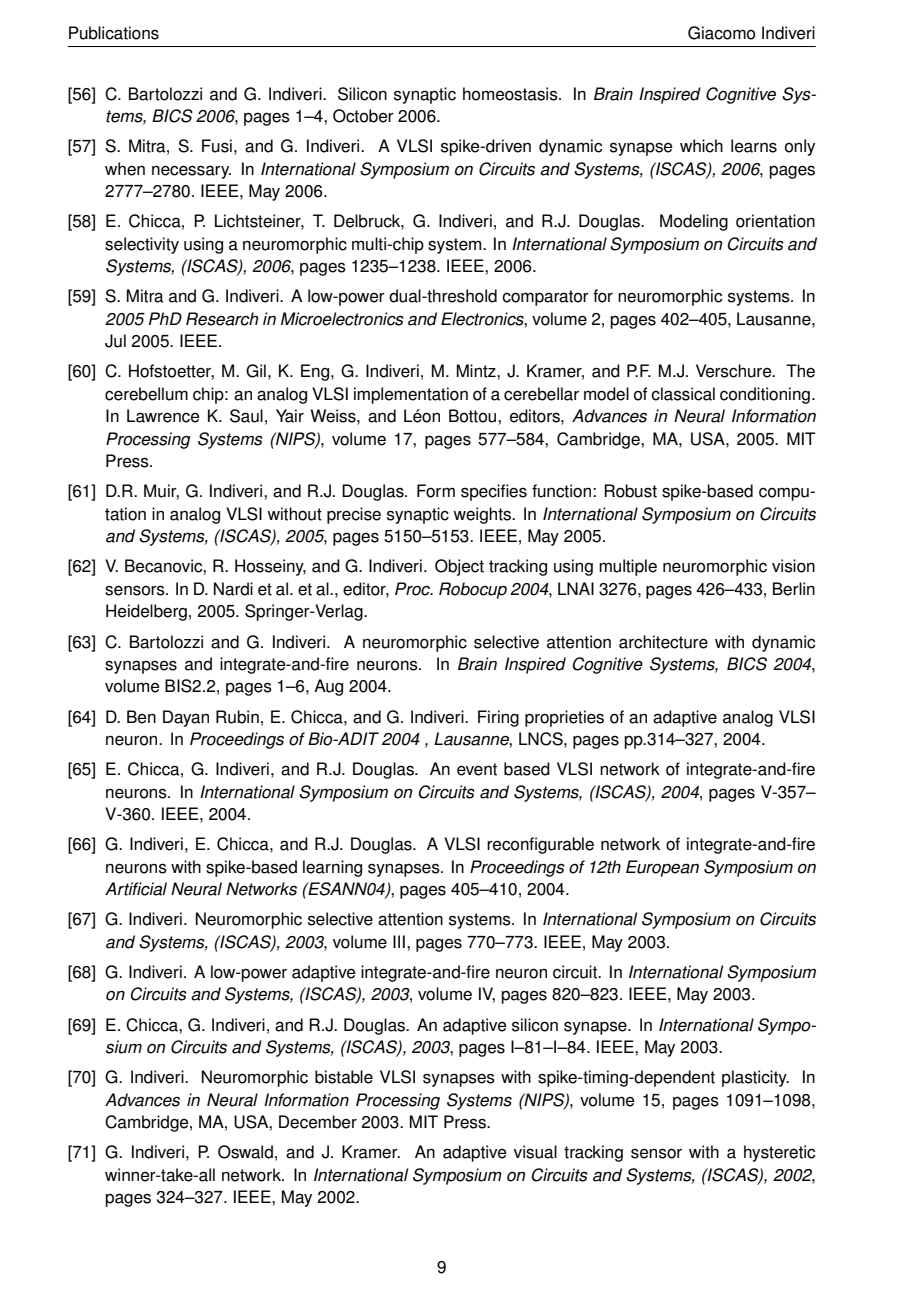 The image size is (924, 1308). I want to click on event, so click(477, 769).
